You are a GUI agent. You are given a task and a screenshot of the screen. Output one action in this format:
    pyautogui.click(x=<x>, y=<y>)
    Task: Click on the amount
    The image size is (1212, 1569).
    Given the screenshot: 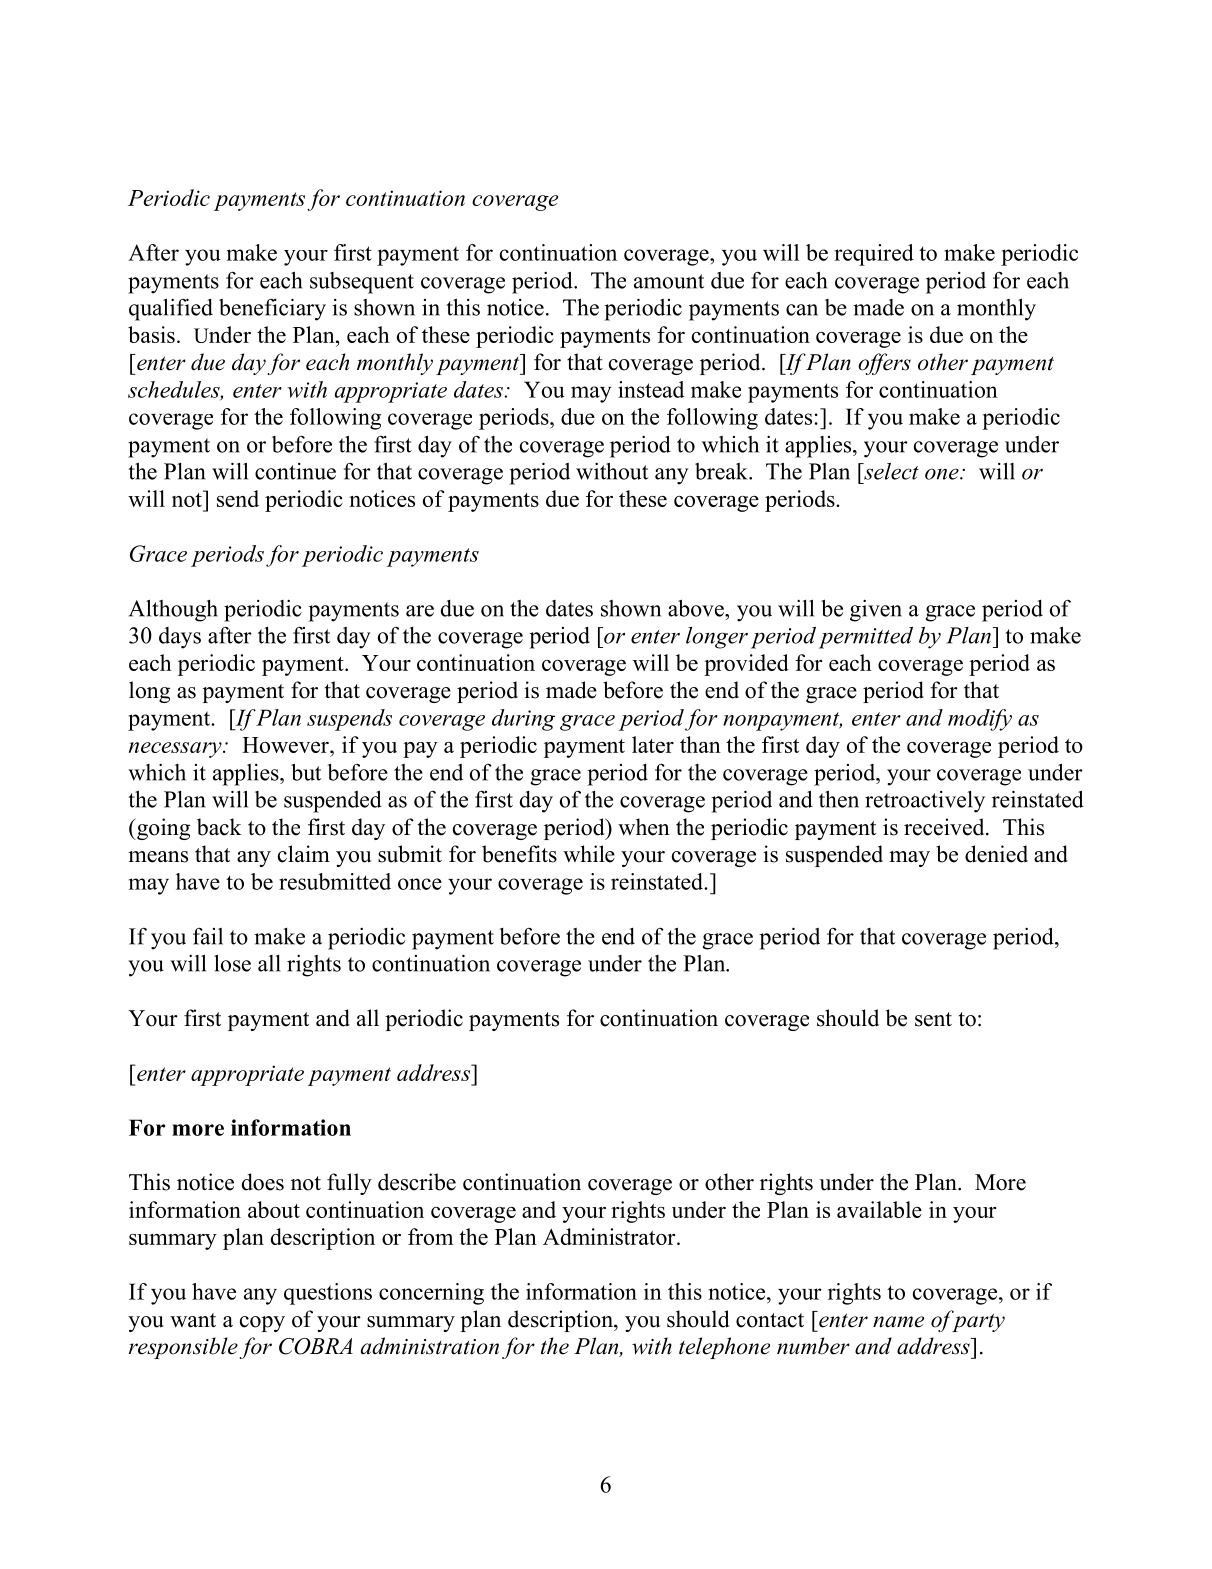 What is the action you would take?
    pyautogui.click(x=669, y=281)
